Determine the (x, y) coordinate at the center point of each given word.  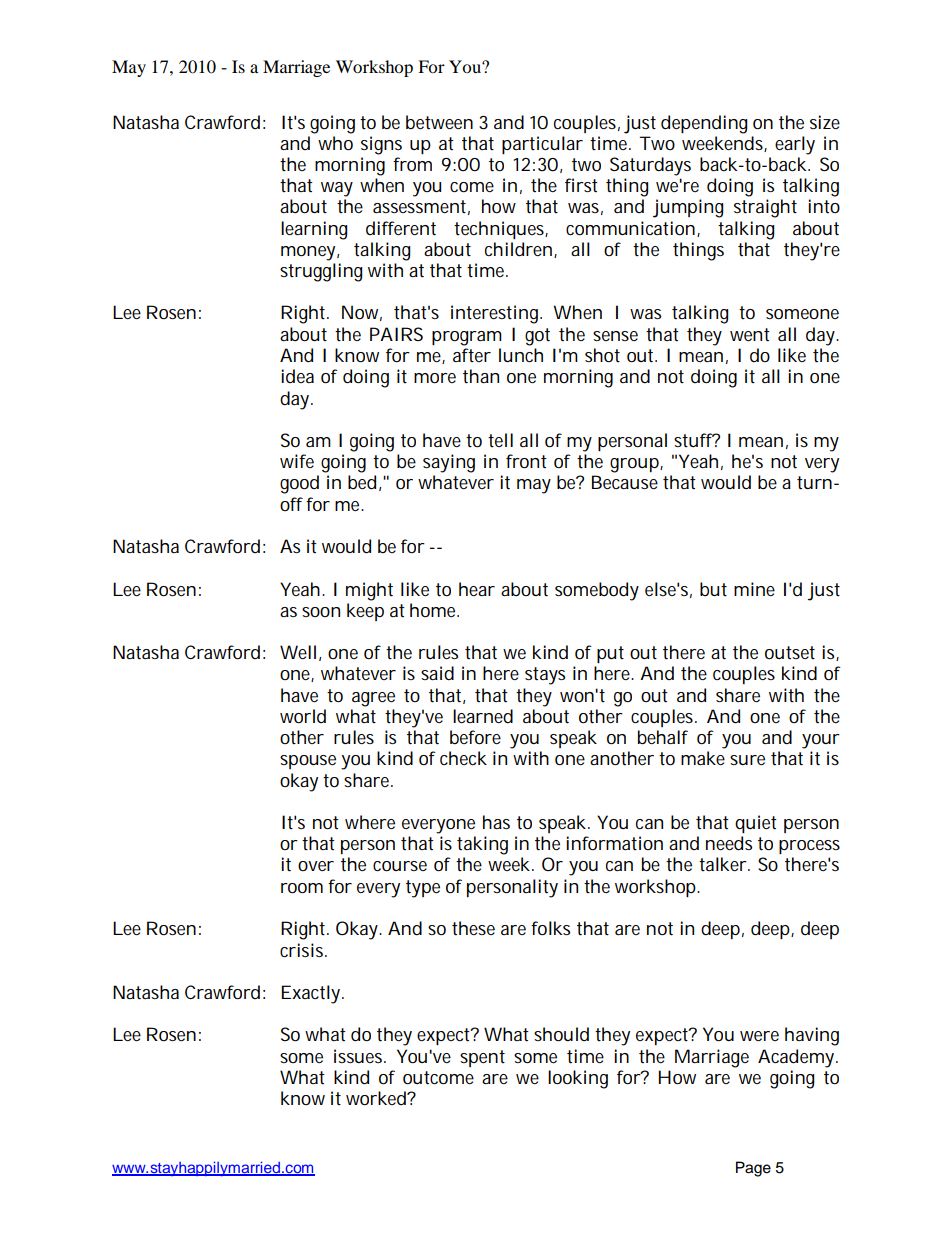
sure (747, 760)
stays (545, 676)
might (369, 591)
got (537, 337)
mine (754, 589)
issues (360, 1056)
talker (724, 864)
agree (373, 699)
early (795, 145)
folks (550, 928)
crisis (303, 950)
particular (542, 145)
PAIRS (396, 334)
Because (625, 482)
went (750, 334)
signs (381, 145)
